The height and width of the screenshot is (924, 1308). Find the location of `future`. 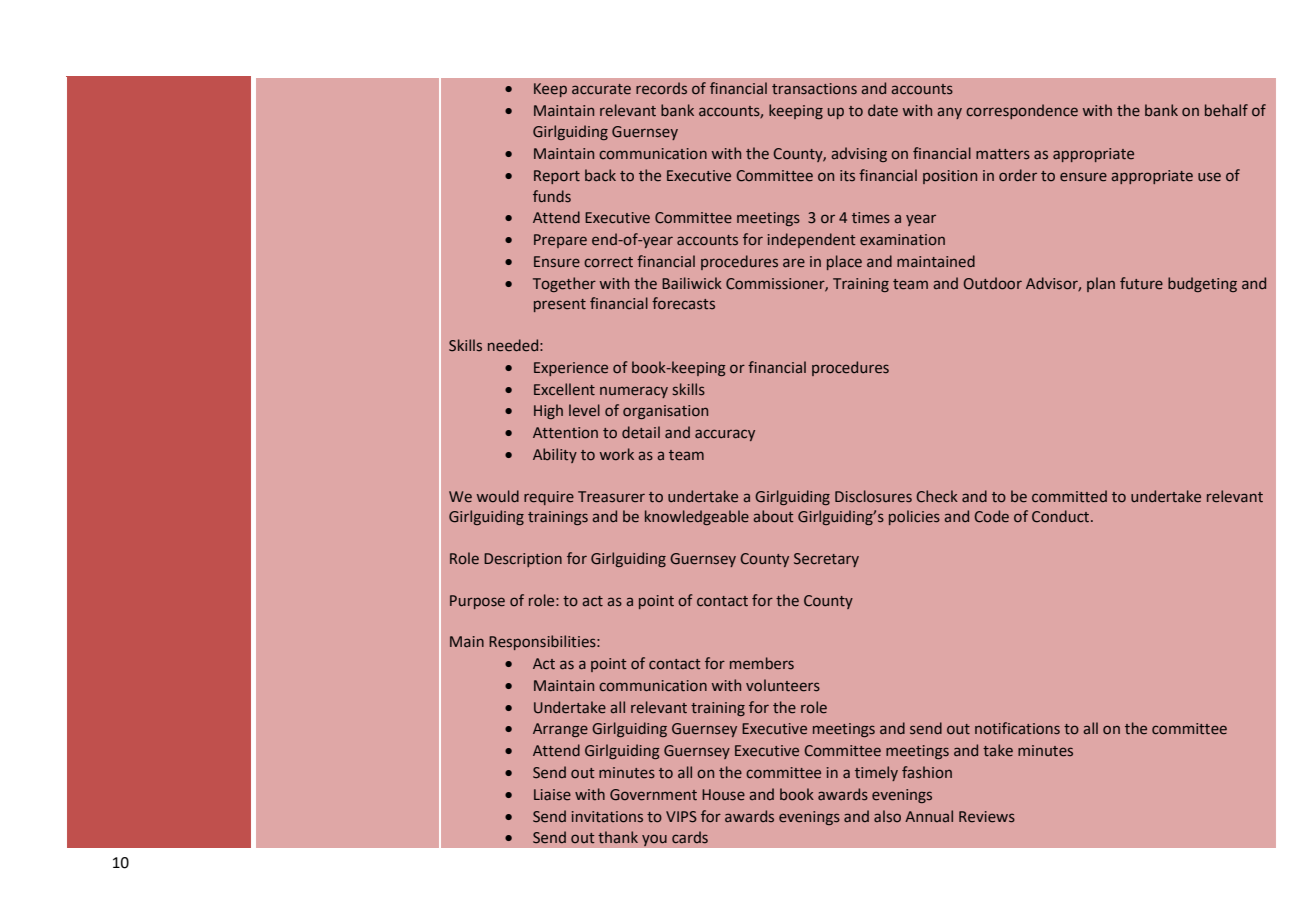

future is located at coordinates (1141, 283).
